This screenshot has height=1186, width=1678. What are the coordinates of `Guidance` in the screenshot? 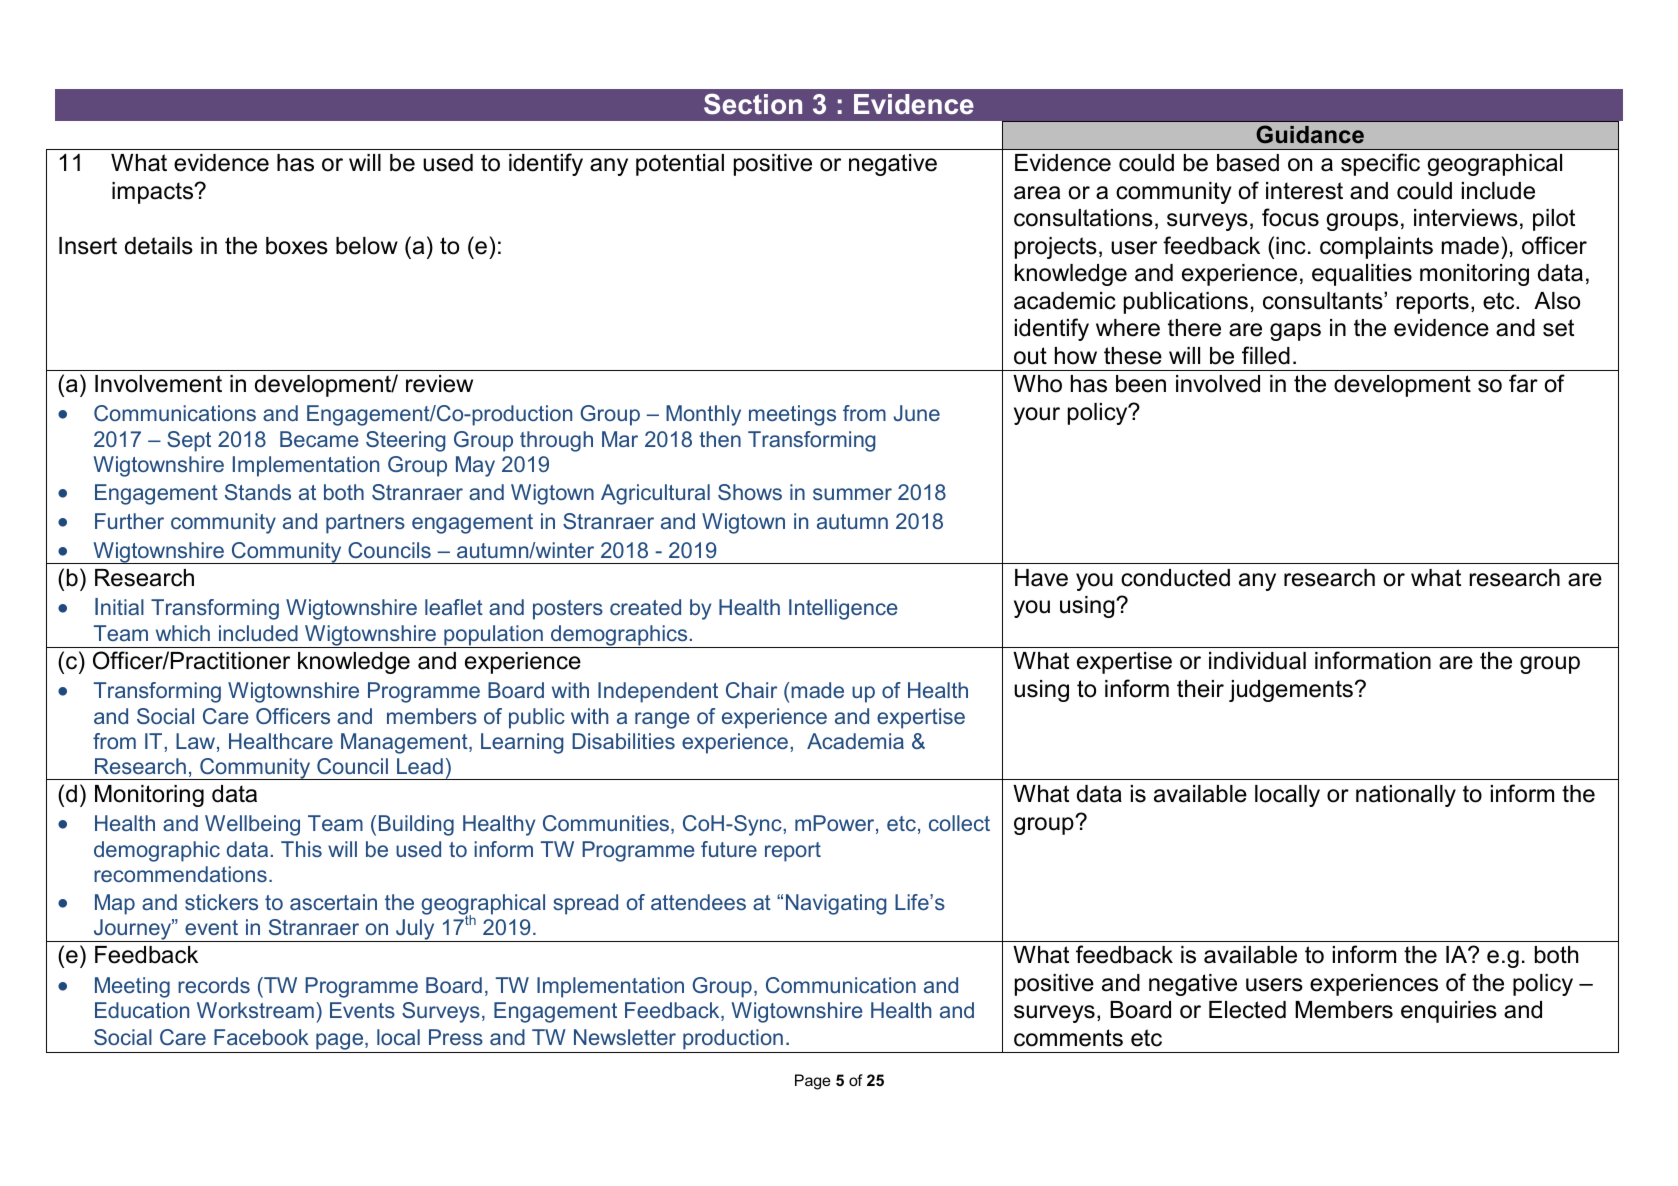 It's located at (1310, 134).
